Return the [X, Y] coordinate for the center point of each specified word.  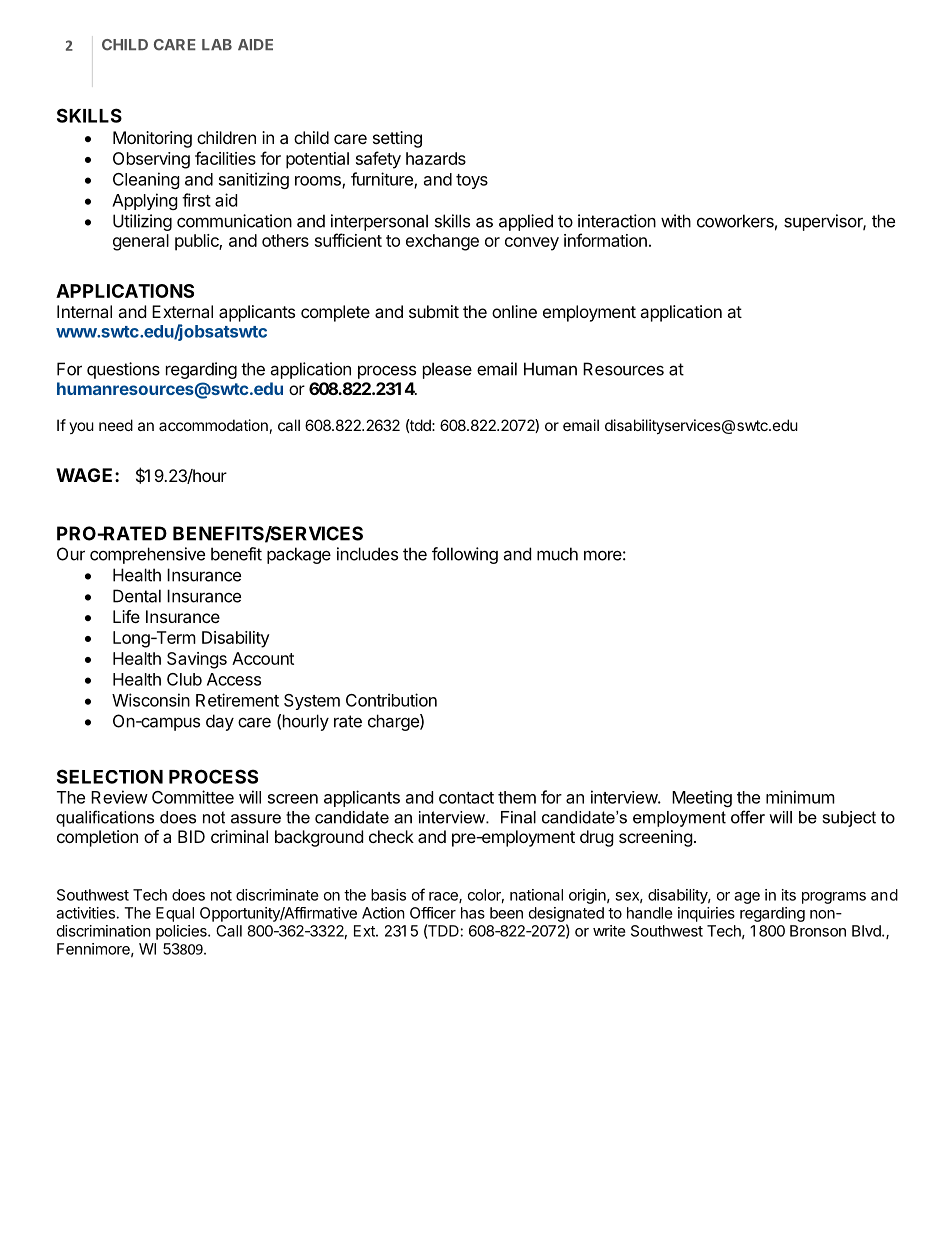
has [473, 913]
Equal [175, 914]
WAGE [86, 475]
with [676, 221]
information [605, 240]
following [465, 555]
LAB [217, 44]
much [557, 554]
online [514, 311]
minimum [800, 797]
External [182, 311]
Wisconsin [151, 700]
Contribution [391, 700]
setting [397, 139]
